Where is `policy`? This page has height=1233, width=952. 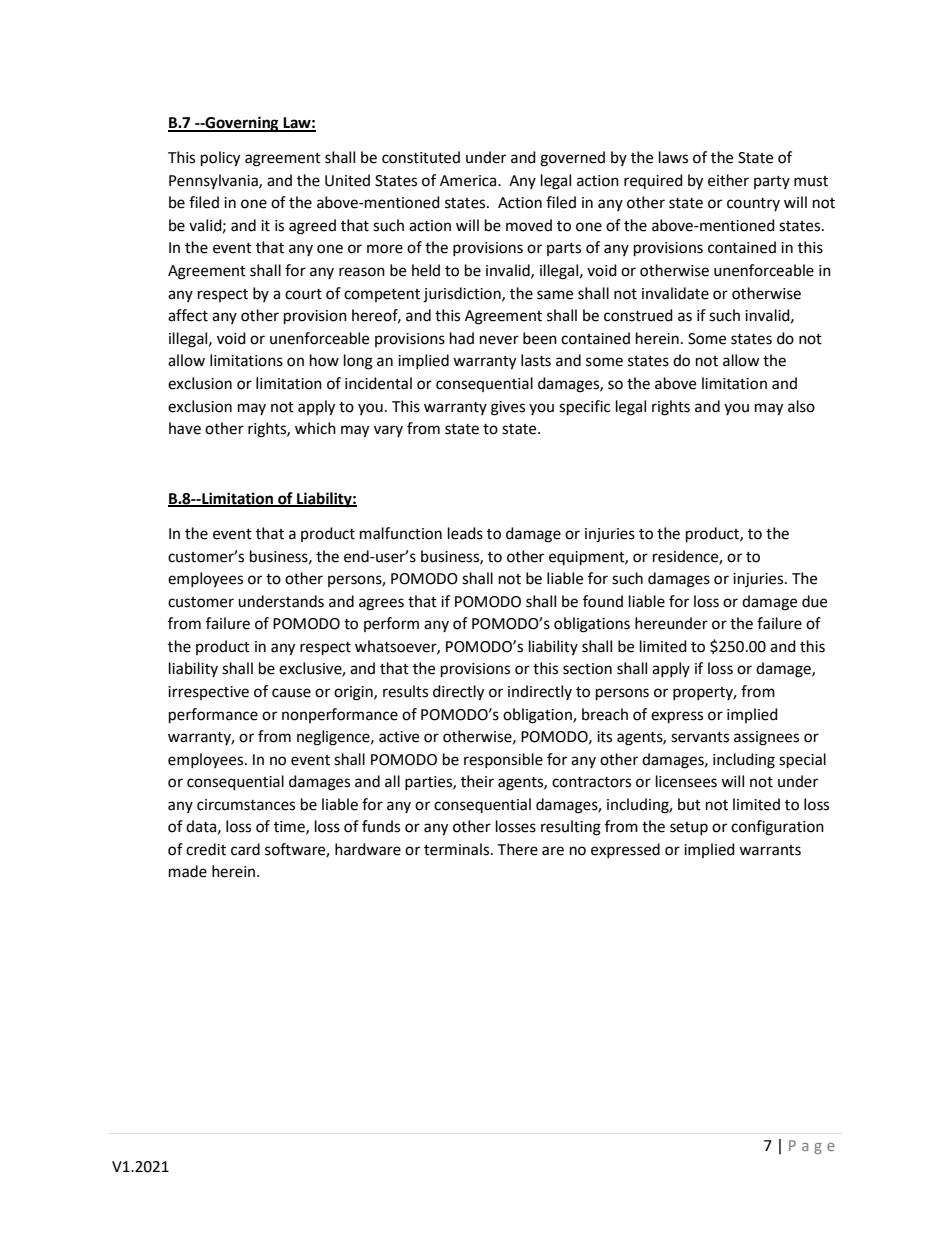
policy is located at coordinates (220, 159).
